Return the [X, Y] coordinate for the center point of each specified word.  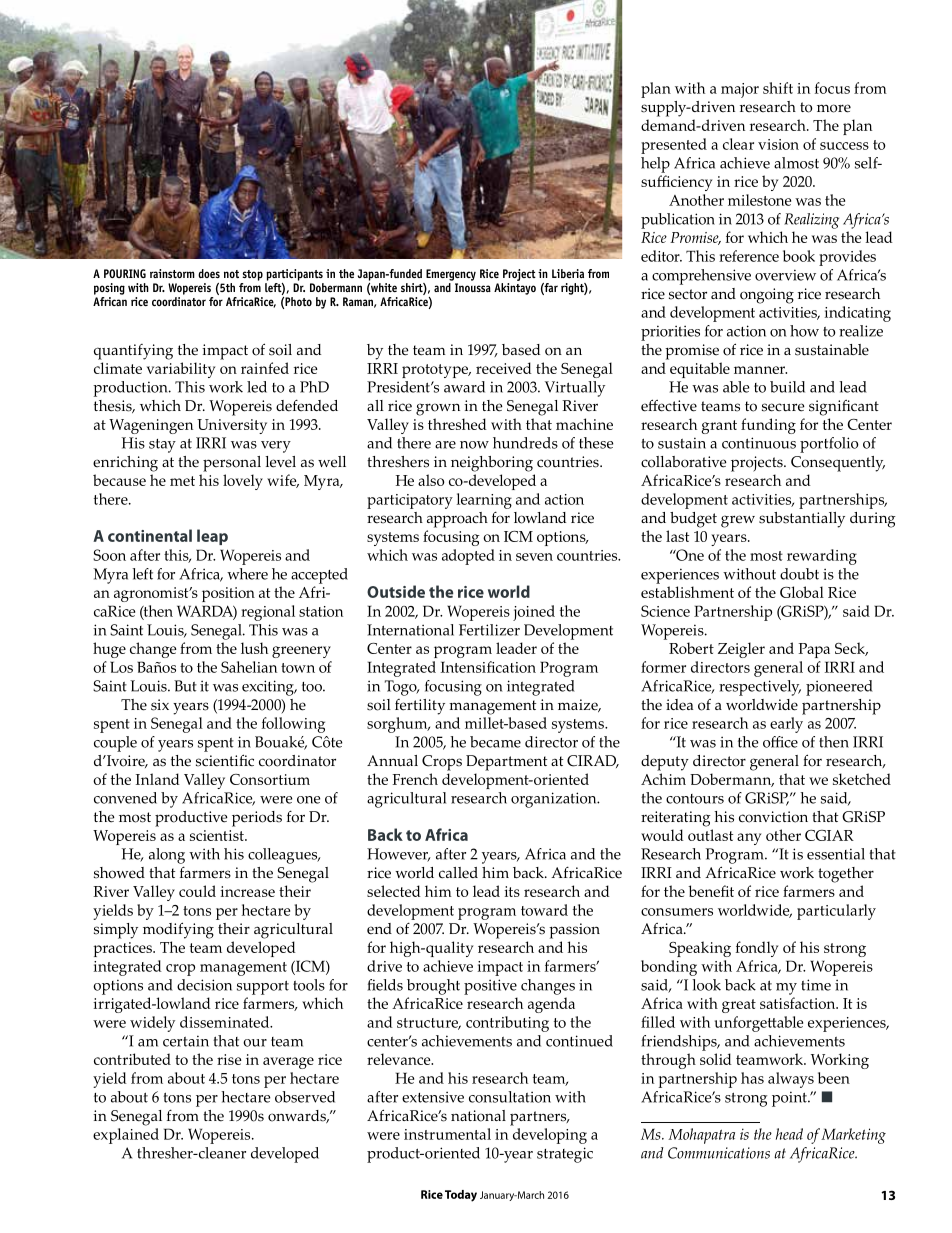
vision [778, 144]
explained [126, 1136]
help [655, 165]
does [209, 273]
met [182, 481]
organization [555, 800]
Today [461, 1196]
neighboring [492, 464]
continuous [759, 443]
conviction [773, 817]
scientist [218, 835]
